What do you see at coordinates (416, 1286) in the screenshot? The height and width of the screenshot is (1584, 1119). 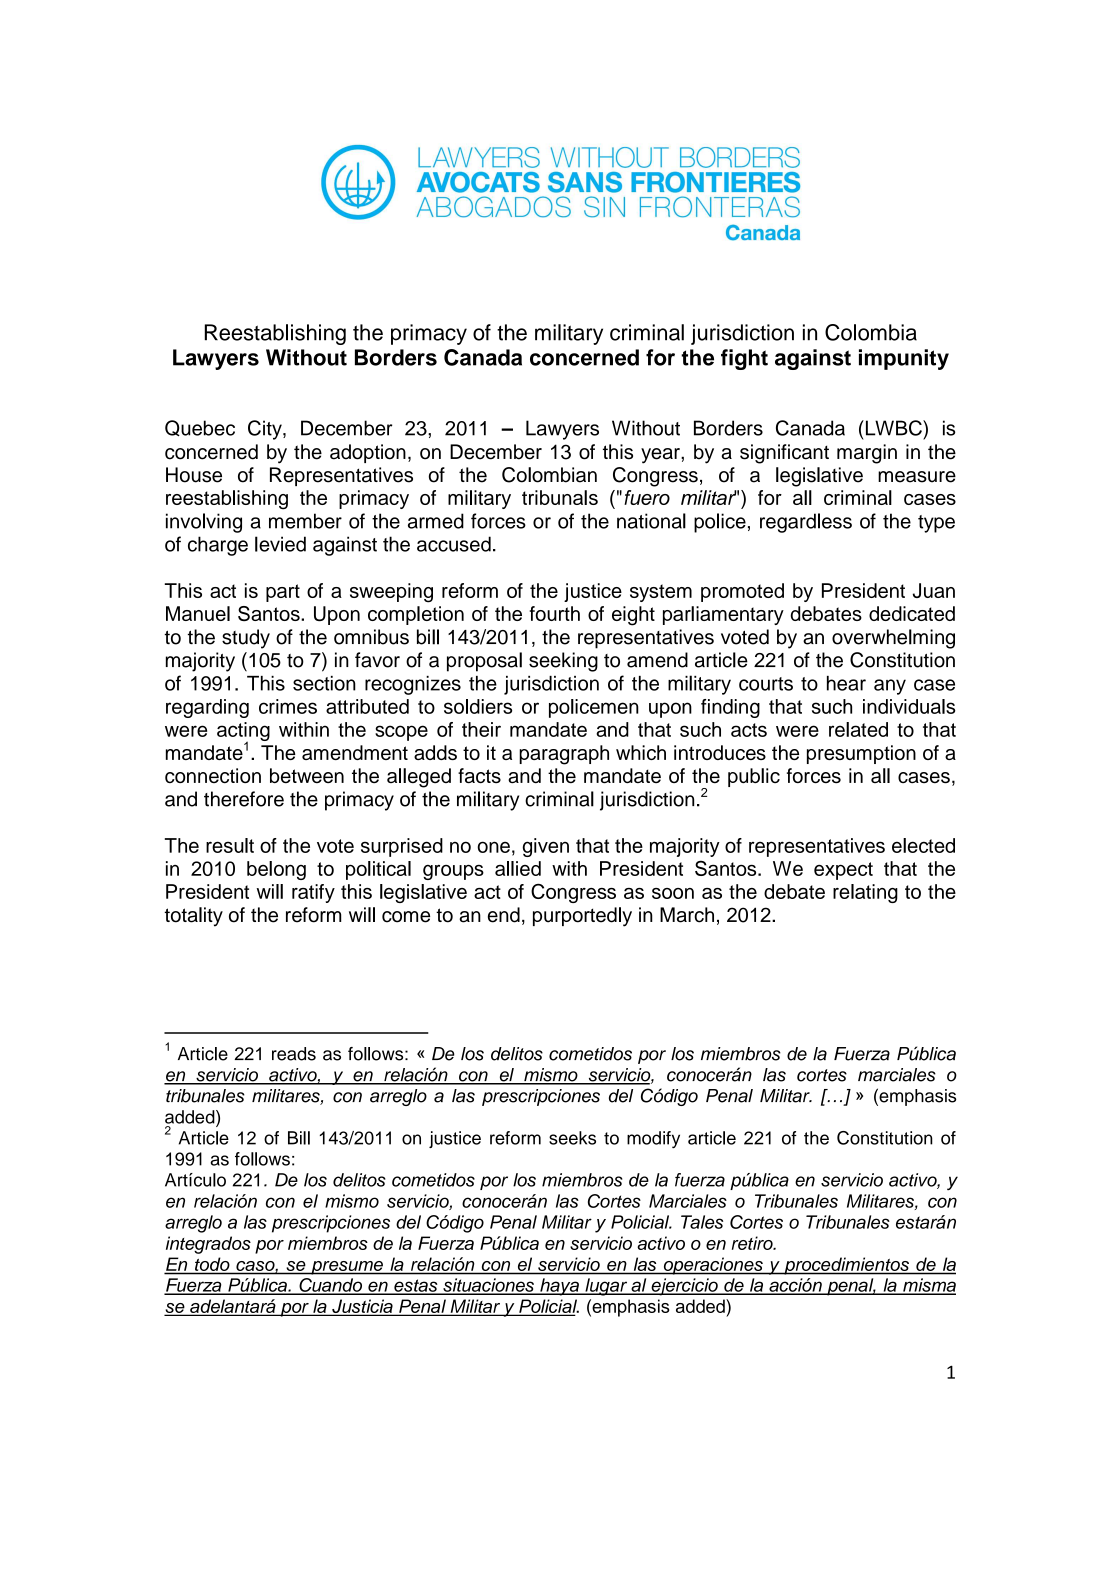 I see `estas` at bounding box center [416, 1286].
